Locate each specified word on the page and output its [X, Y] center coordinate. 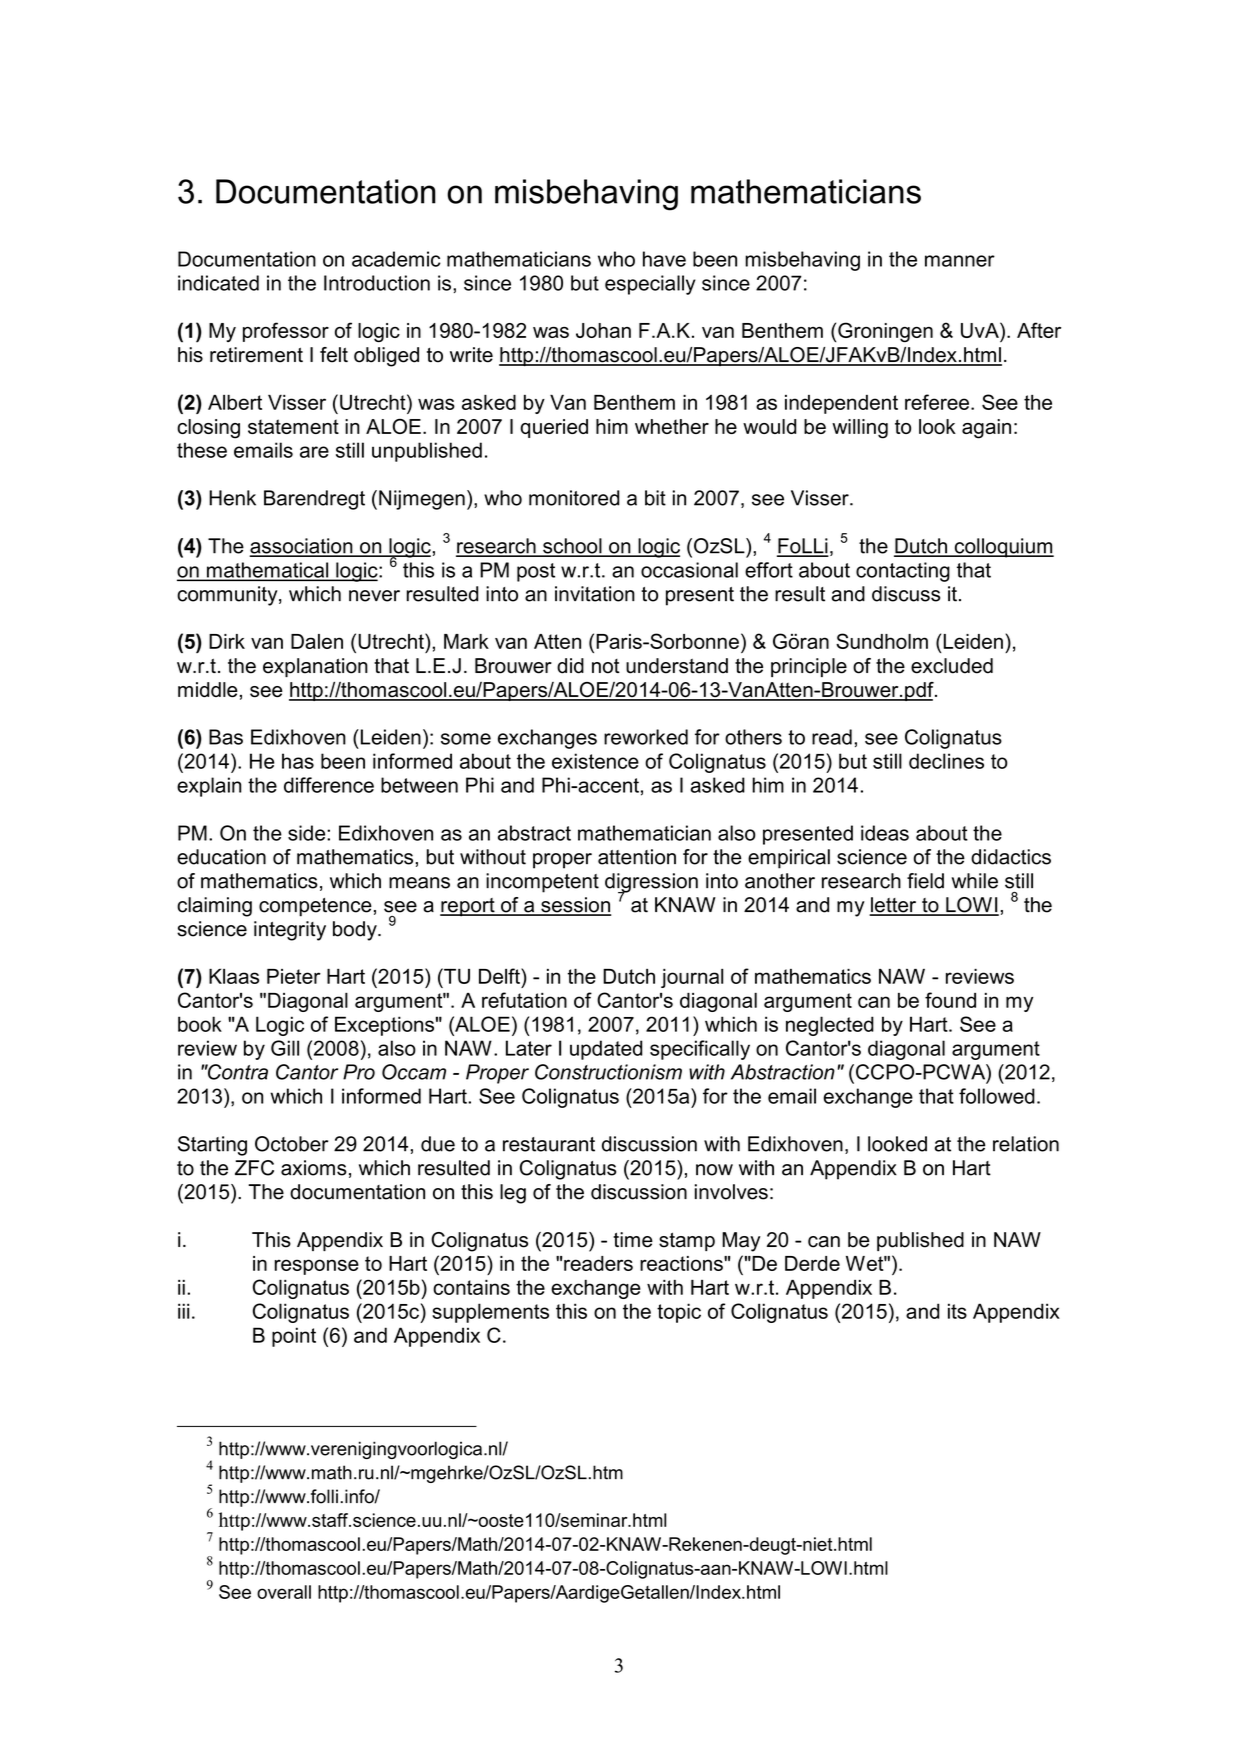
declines [946, 761]
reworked [646, 737]
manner [960, 261]
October [291, 1144]
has [298, 761]
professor [286, 332]
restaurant [549, 1144]
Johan [603, 330]
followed [997, 1096]
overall [284, 1592]
